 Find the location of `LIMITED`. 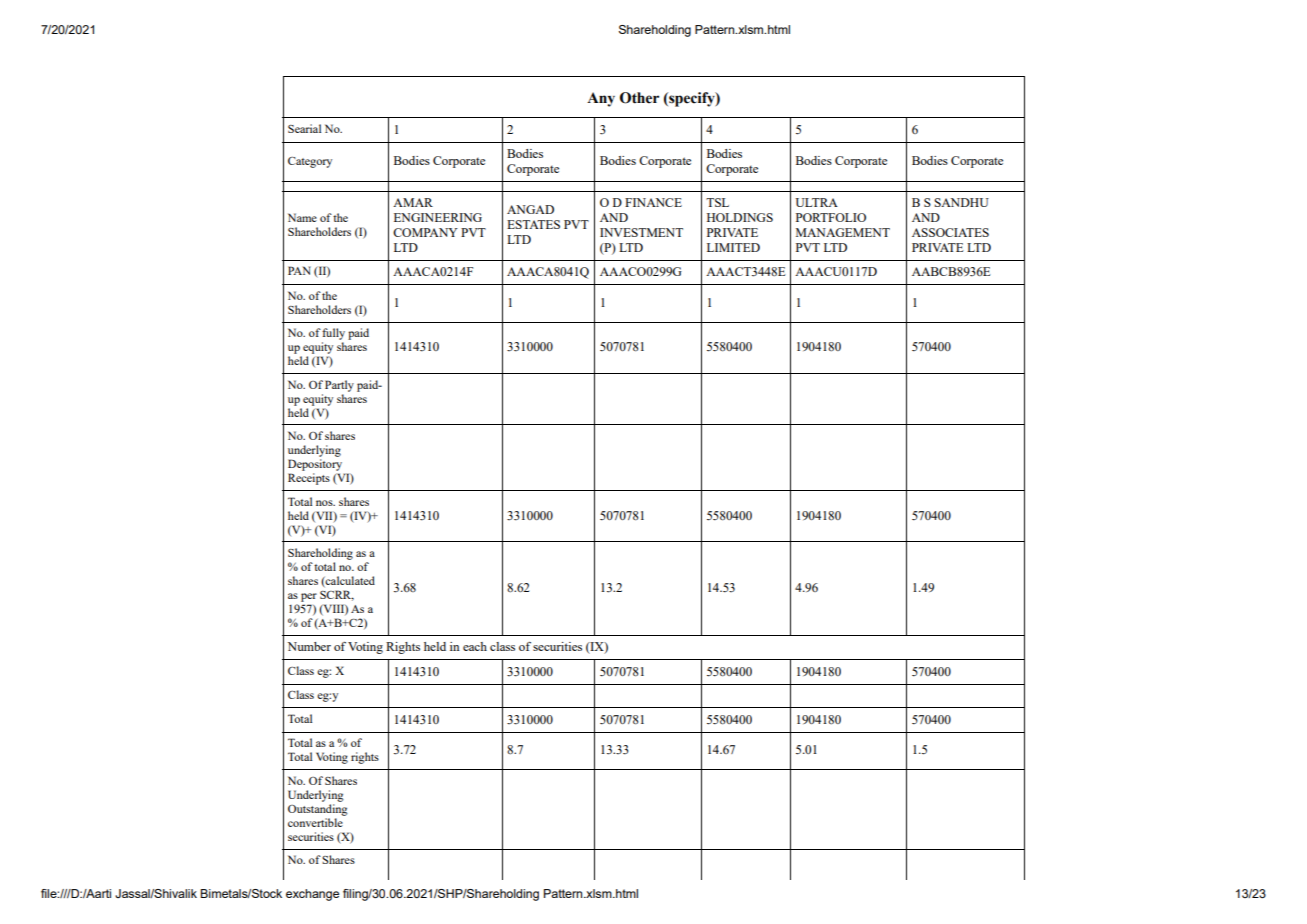

LIMITED is located at coordinates (733, 247).
